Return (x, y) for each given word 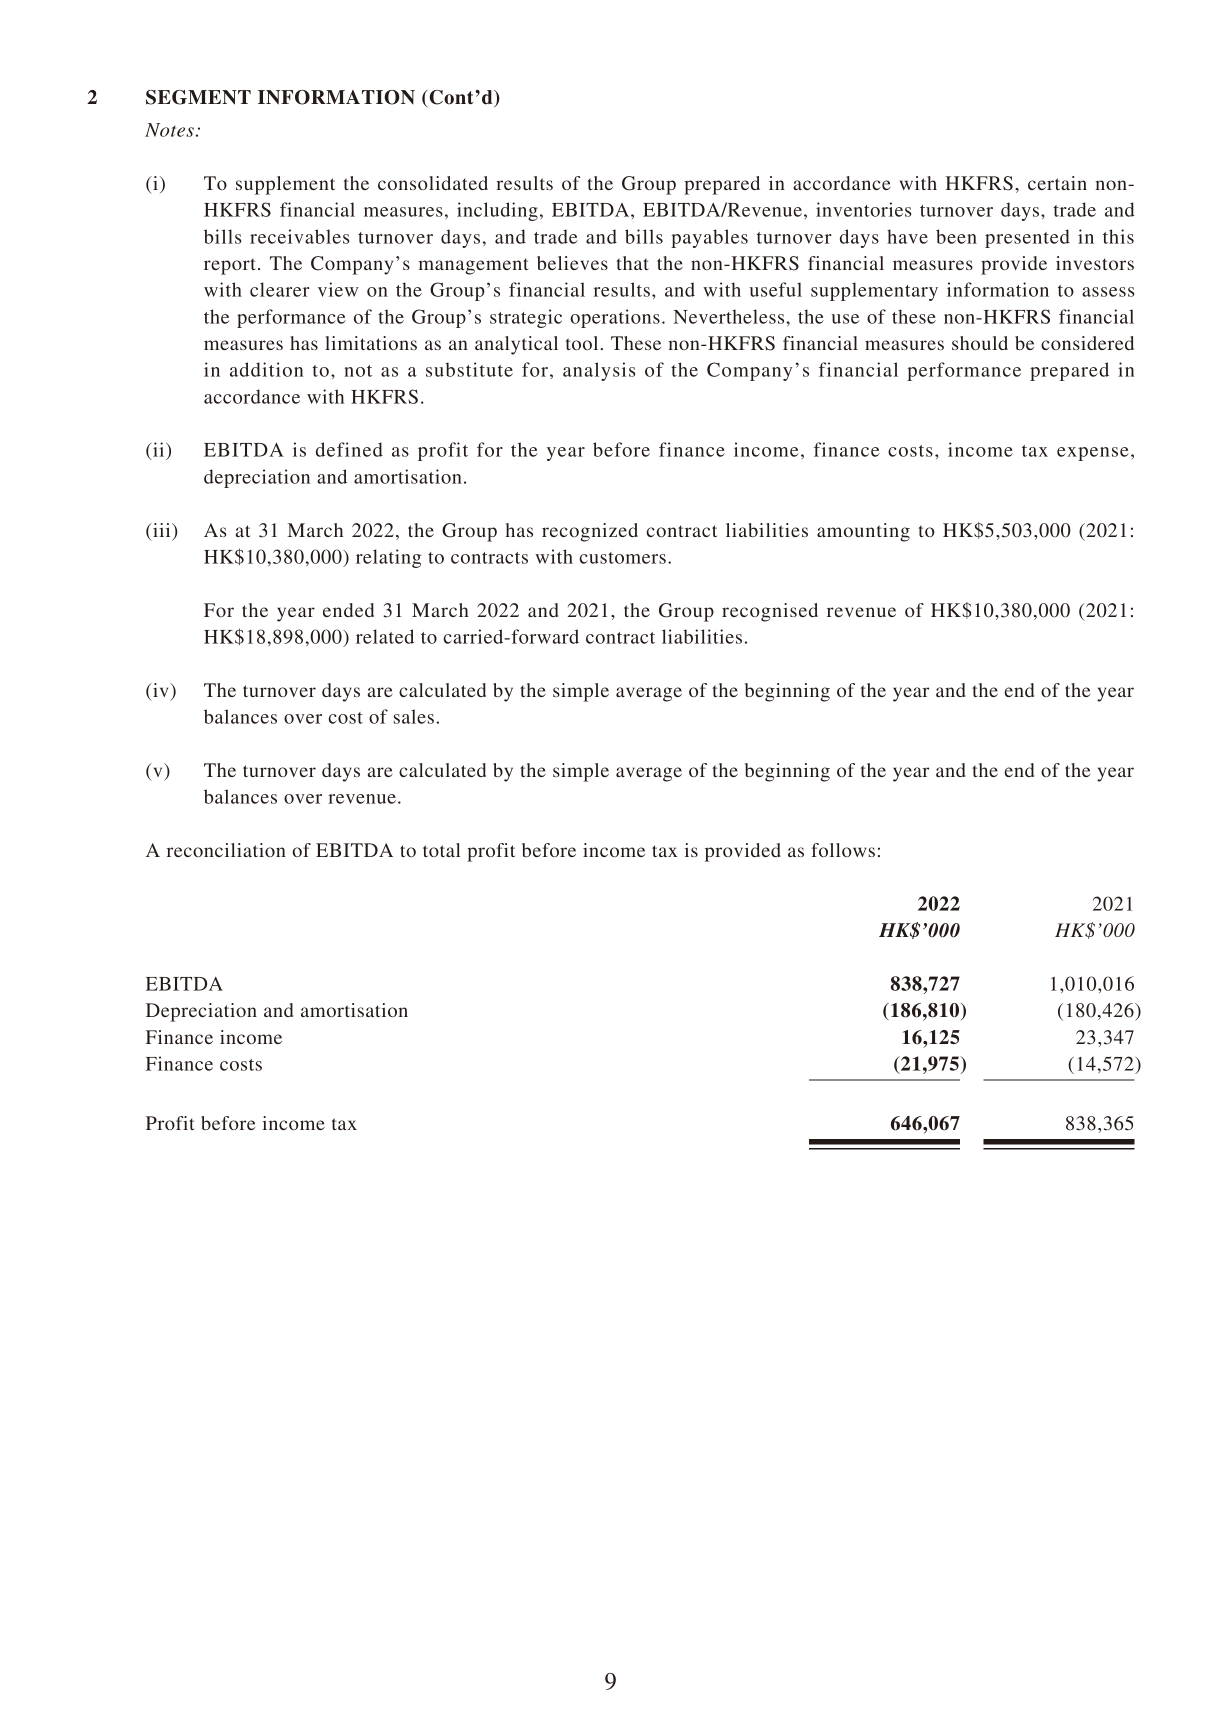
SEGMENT (198, 97)
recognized (590, 532)
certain (1057, 183)
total (442, 850)
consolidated (433, 183)
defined (349, 449)
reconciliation (226, 850)
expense (1093, 454)
